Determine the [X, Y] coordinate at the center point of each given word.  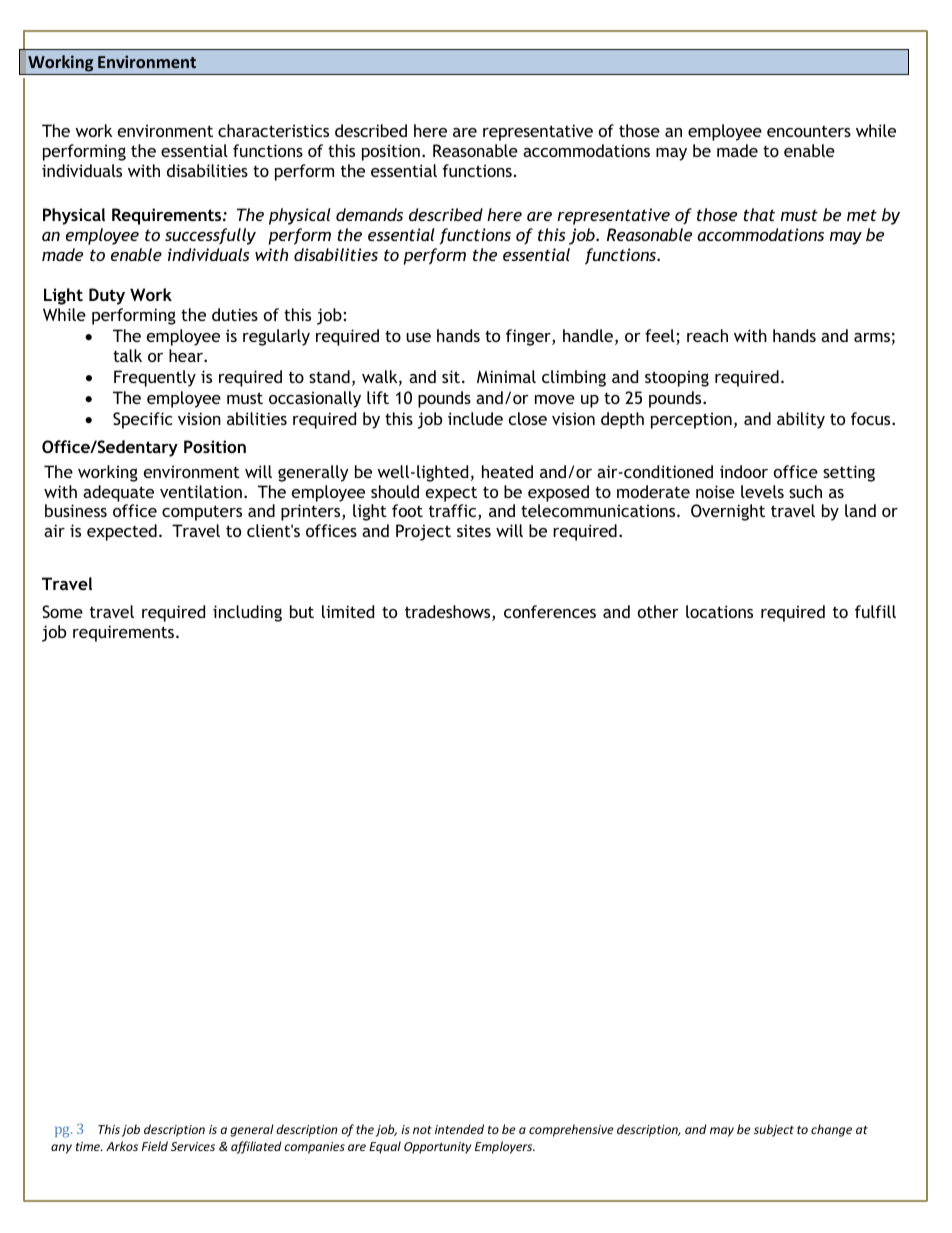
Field [155, 1146]
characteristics [273, 130]
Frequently [155, 378]
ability [801, 420]
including [247, 613]
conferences [550, 611]
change [831, 1130]
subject [774, 1130]
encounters [809, 131]
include [475, 418]
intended [459, 1129]
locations [719, 611]
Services [193, 1146]
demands [369, 214]
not [422, 1130]
